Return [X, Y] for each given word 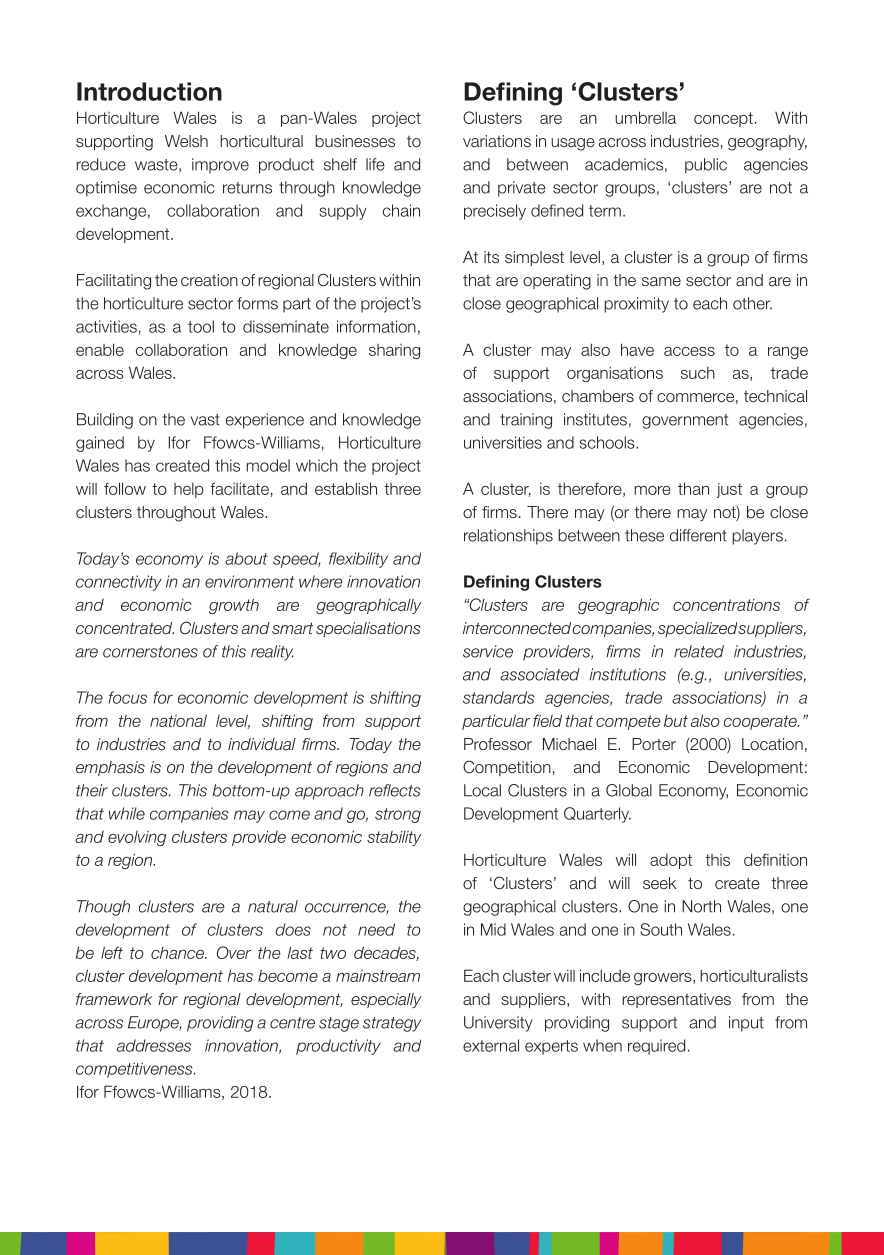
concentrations [726, 605]
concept [723, 119]
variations [497, 141]
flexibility [358, 560]
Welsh [186, 141]
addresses [154, 1045]
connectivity [119, 583]
